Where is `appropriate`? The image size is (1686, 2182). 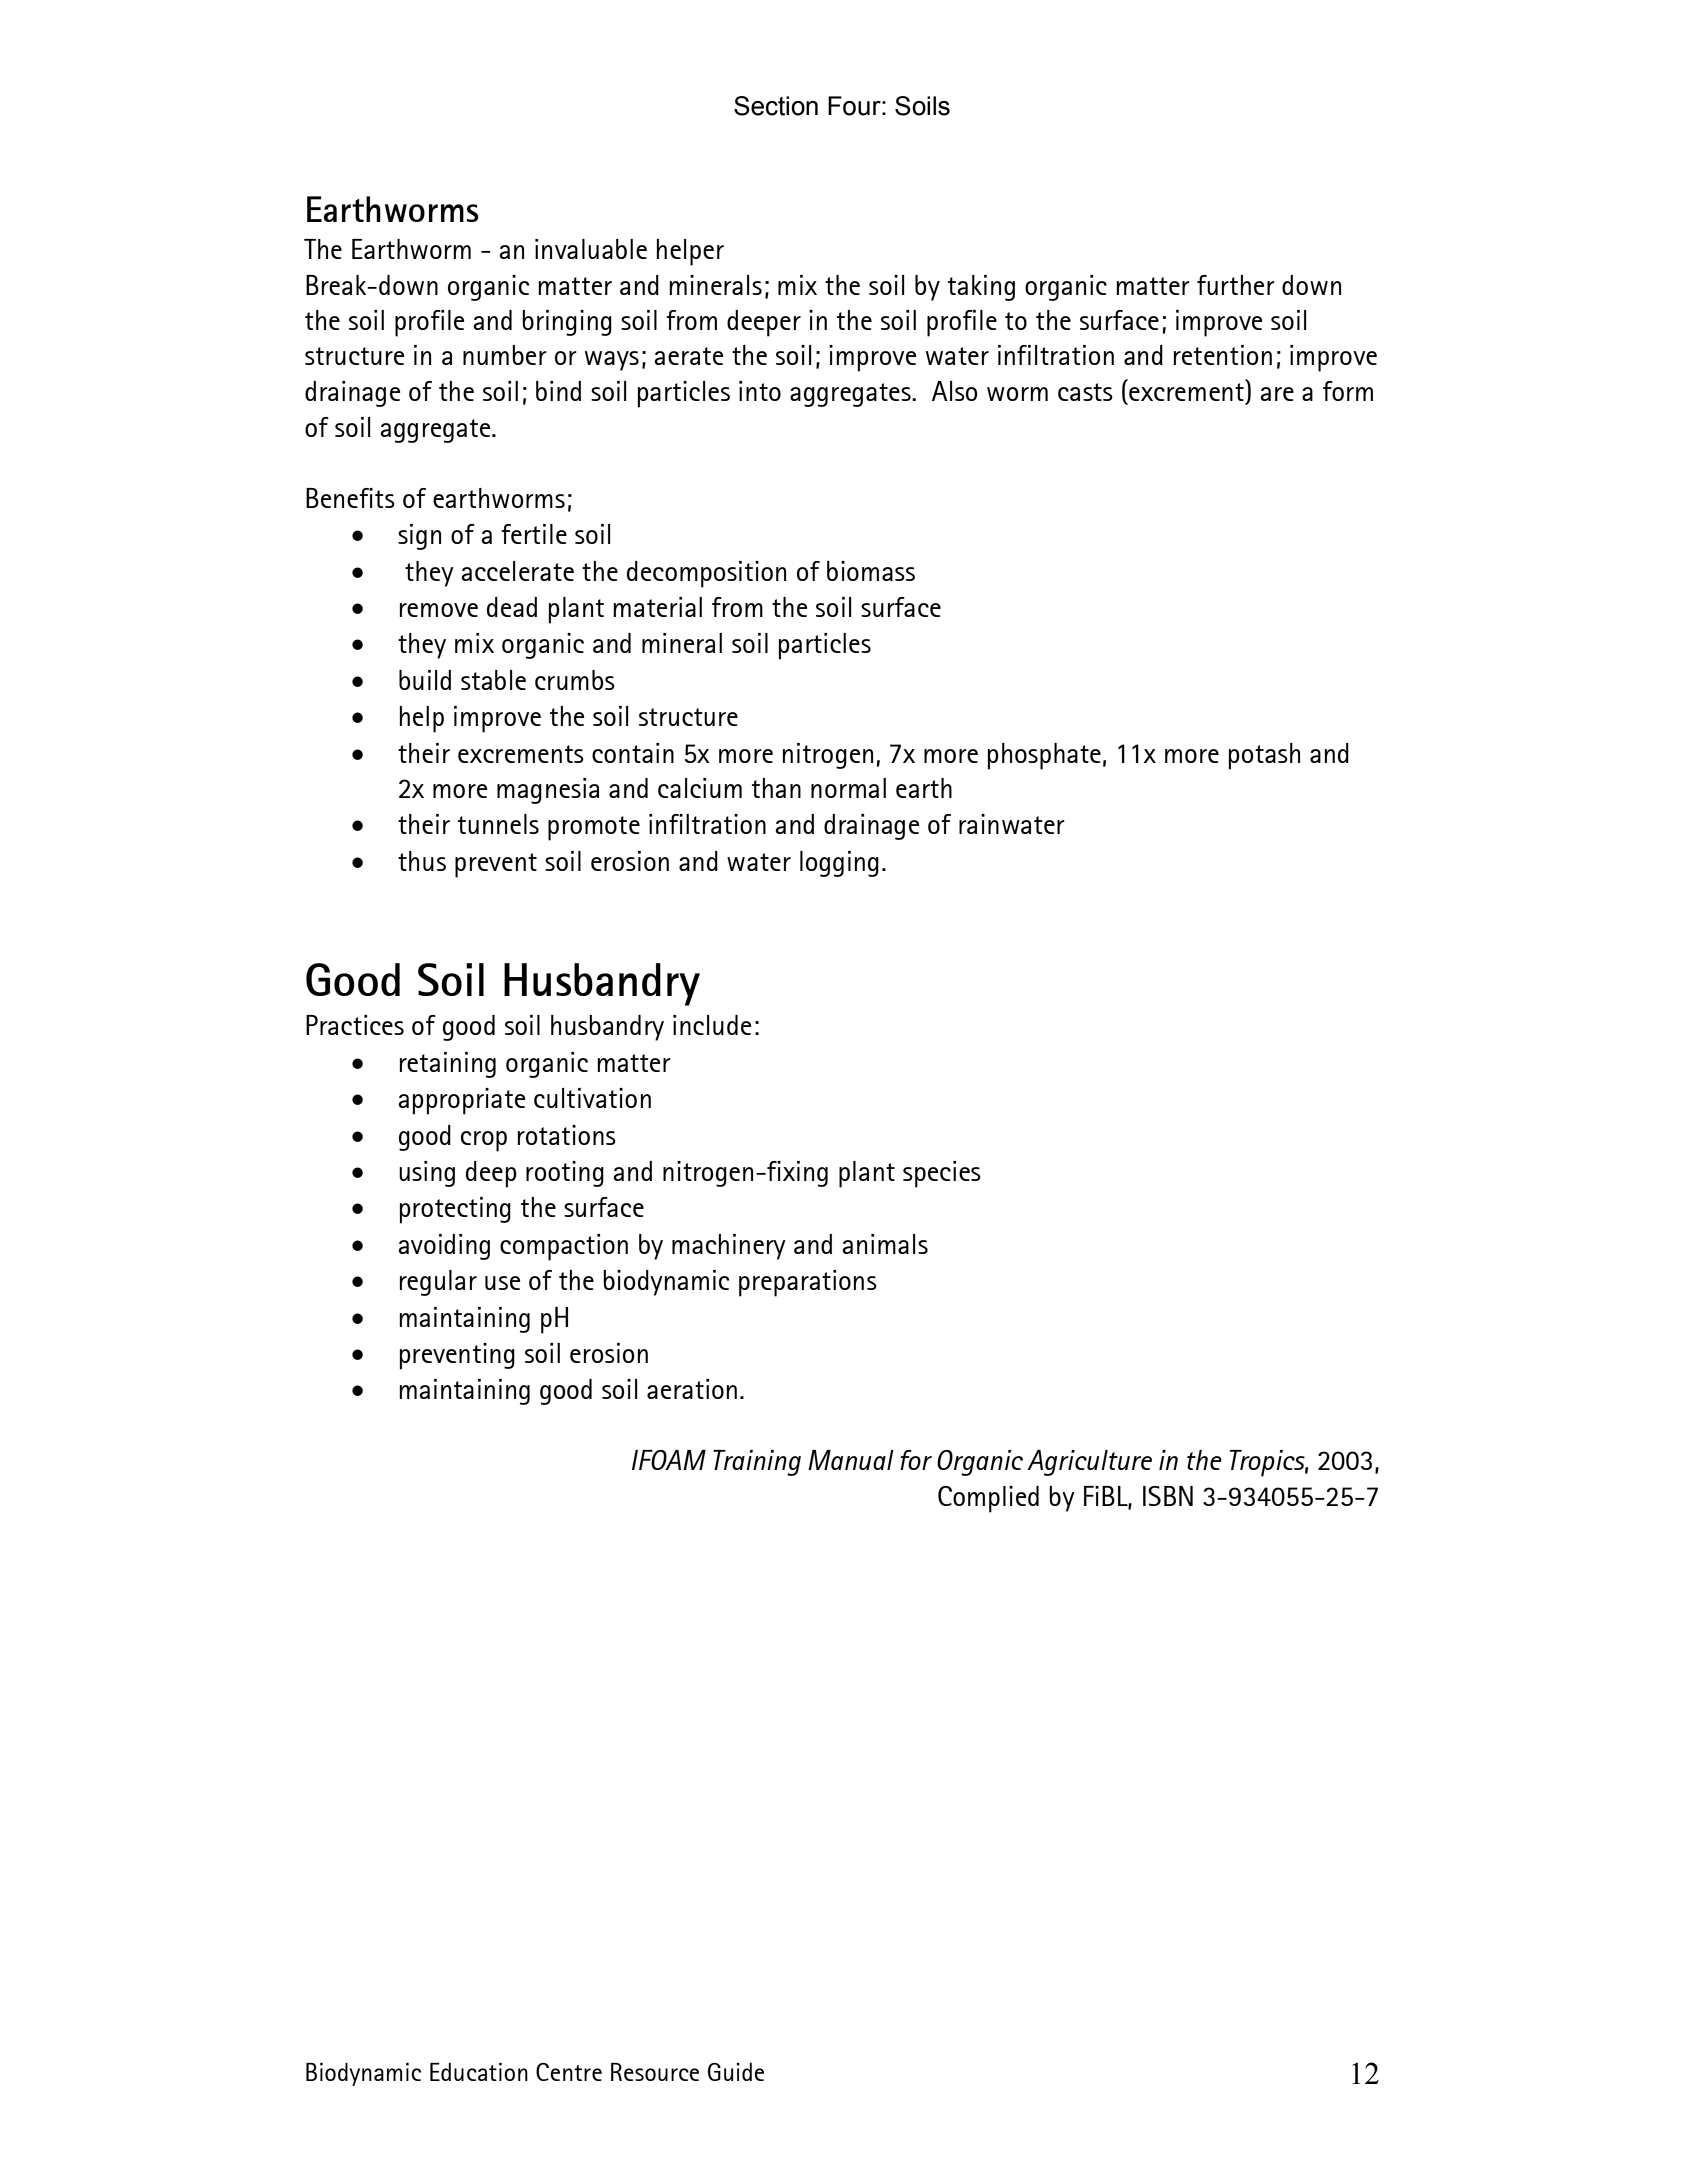 appropriate is located at coordinates (461, 1101).
